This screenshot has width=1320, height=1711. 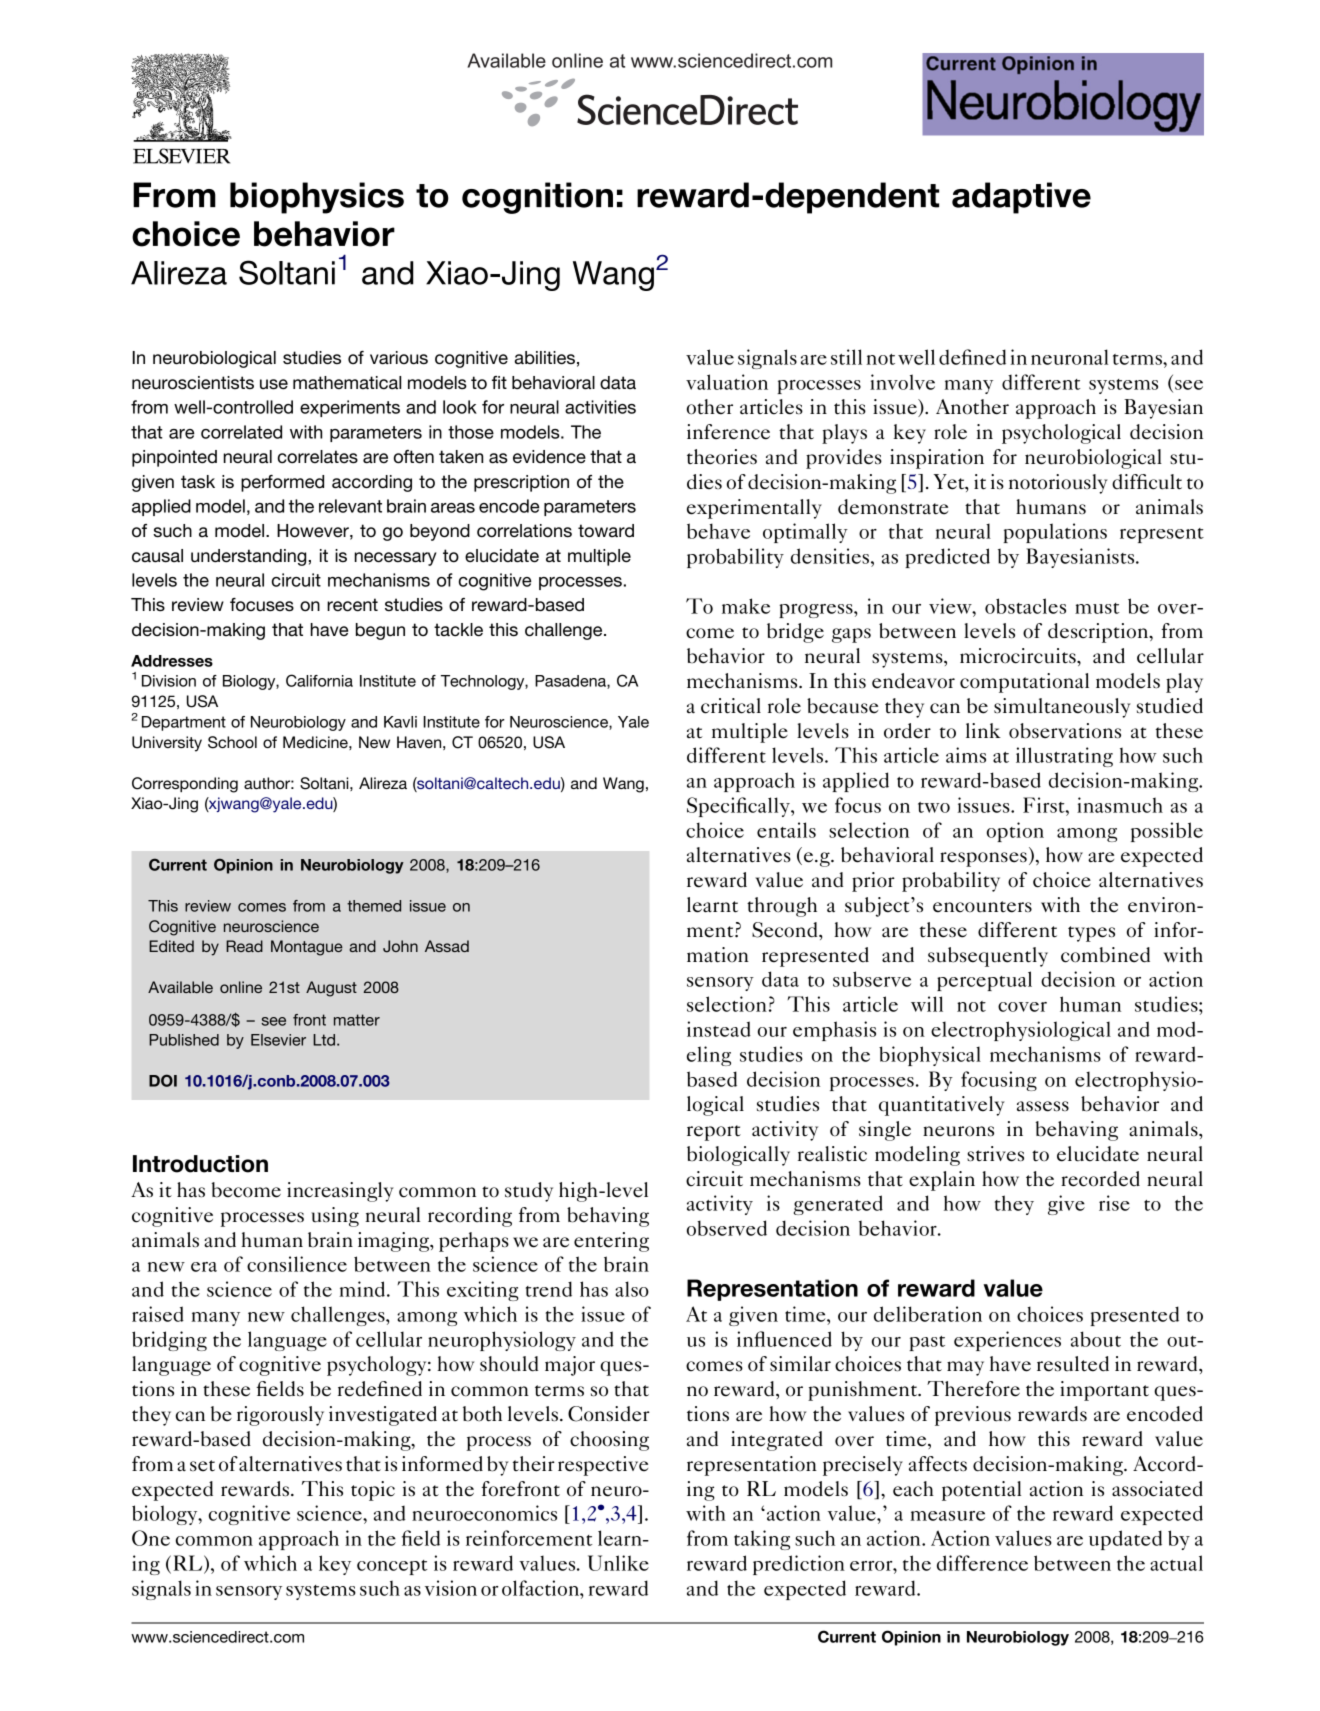 I want to click on themed, so click(x=374, y=906).
